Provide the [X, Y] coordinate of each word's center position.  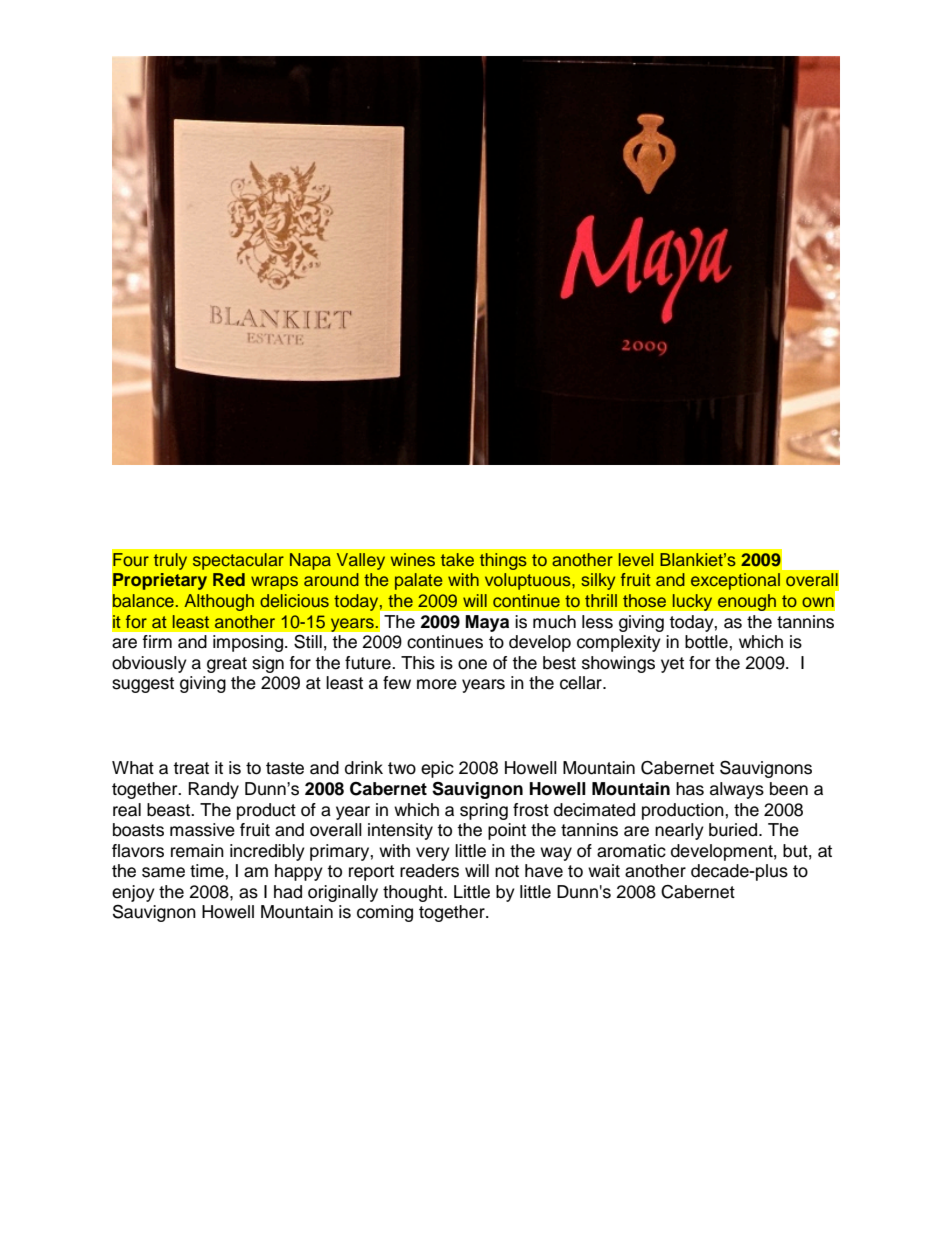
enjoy [133, 893]
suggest [143, 685]
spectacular [238, 561]
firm [157, 641]
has [690, 789]
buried [734, 830]
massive [202, 830]
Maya [487, 623]
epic [437, 769]
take [457, 559]
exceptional [735, 581]
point [507, 831]
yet [672, 665]
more [437, 684]
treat [191, 768]
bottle [707, 642]
